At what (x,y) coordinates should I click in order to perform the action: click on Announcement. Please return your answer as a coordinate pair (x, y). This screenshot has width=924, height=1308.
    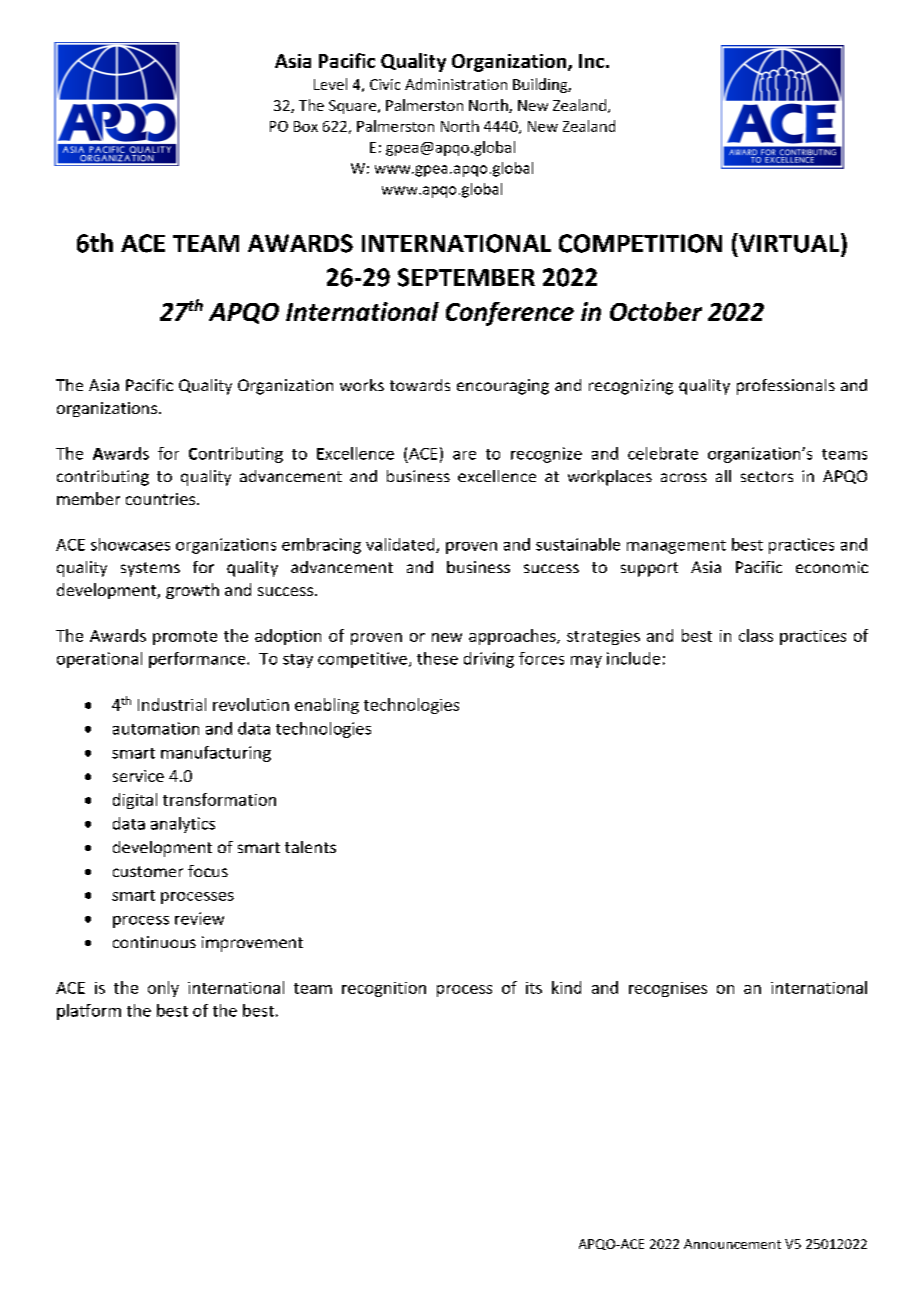
    Looking at the image, I should click on (732, 1244).
